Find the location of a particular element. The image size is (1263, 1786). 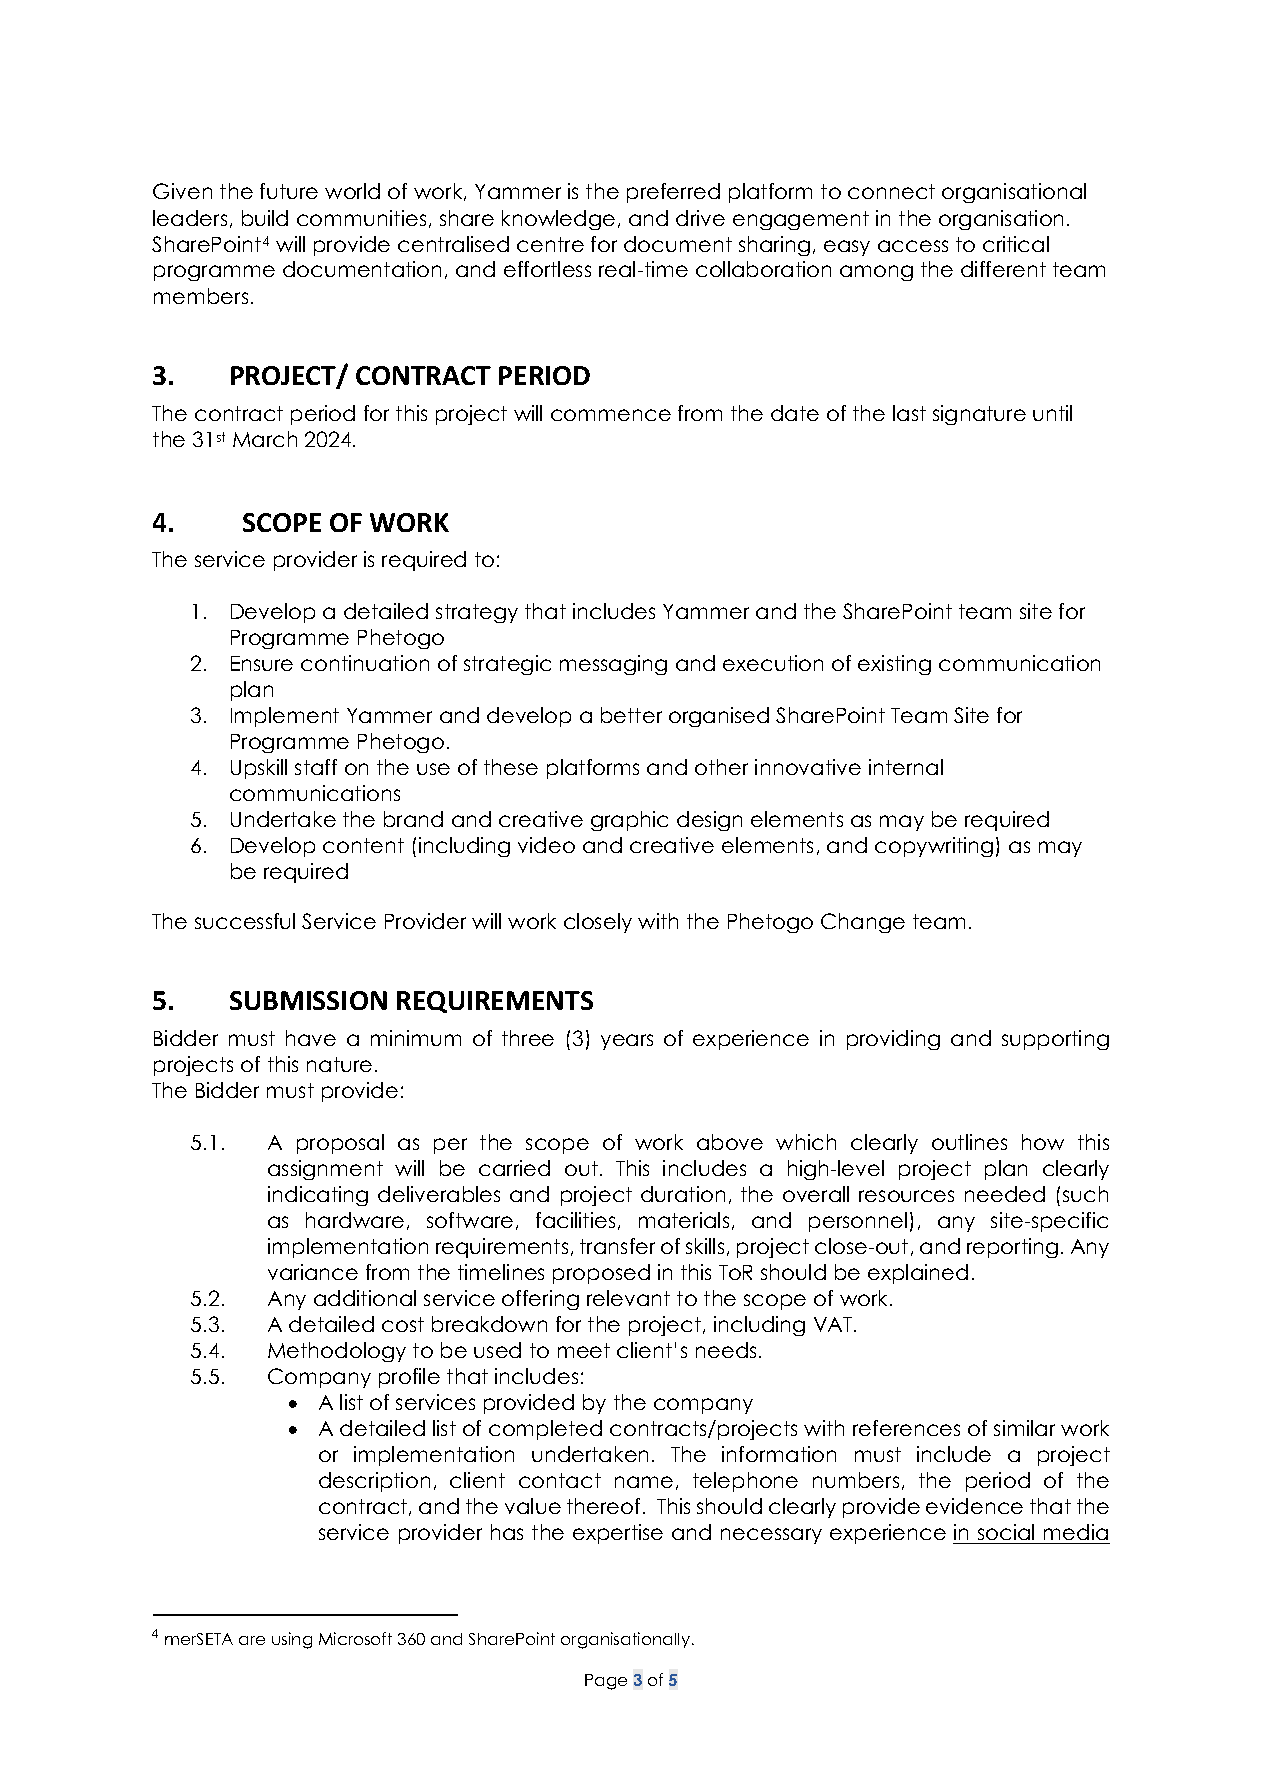

preferred is located at coordinates (673, 193).
